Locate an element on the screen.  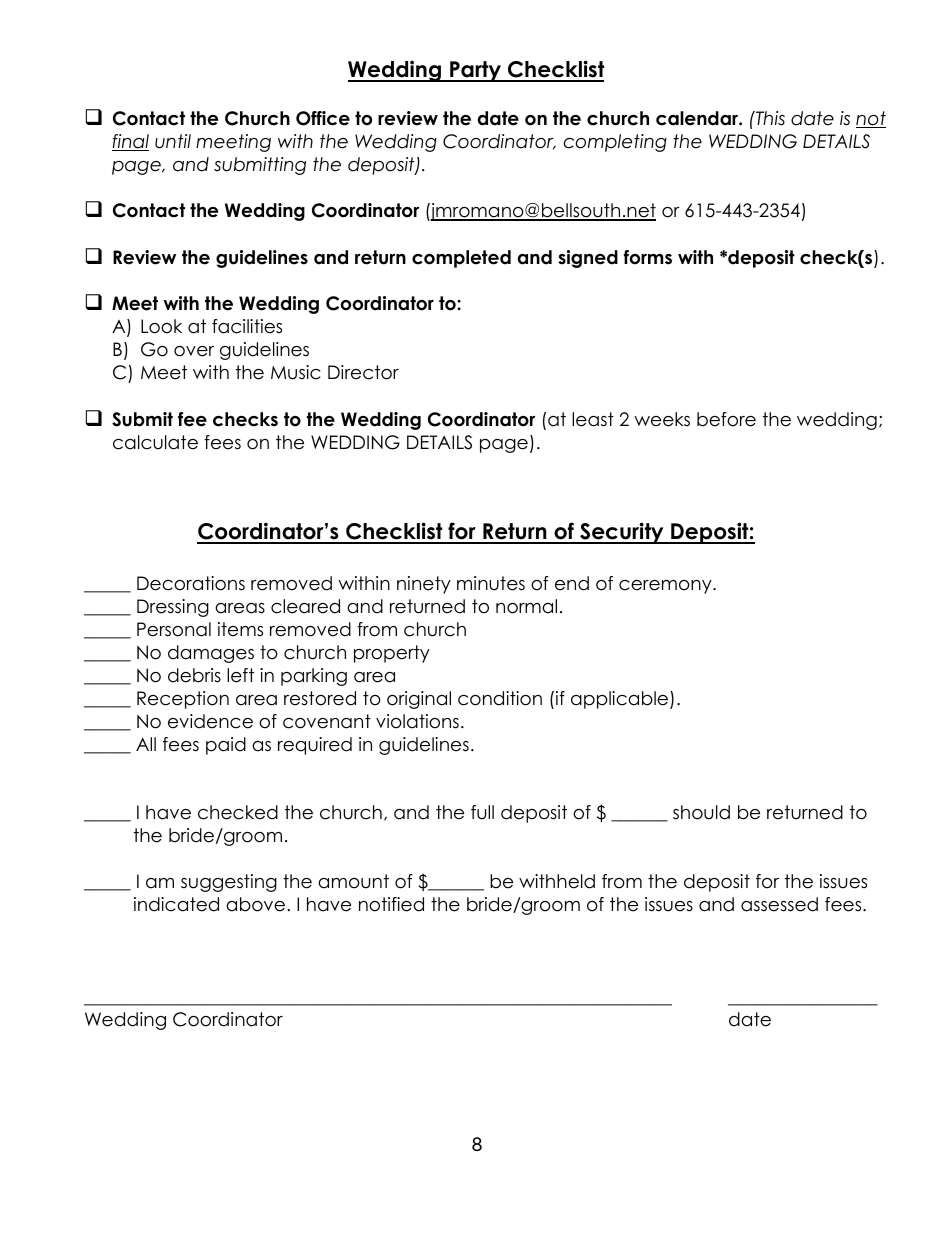
This is located at coordinates (769, 118).
